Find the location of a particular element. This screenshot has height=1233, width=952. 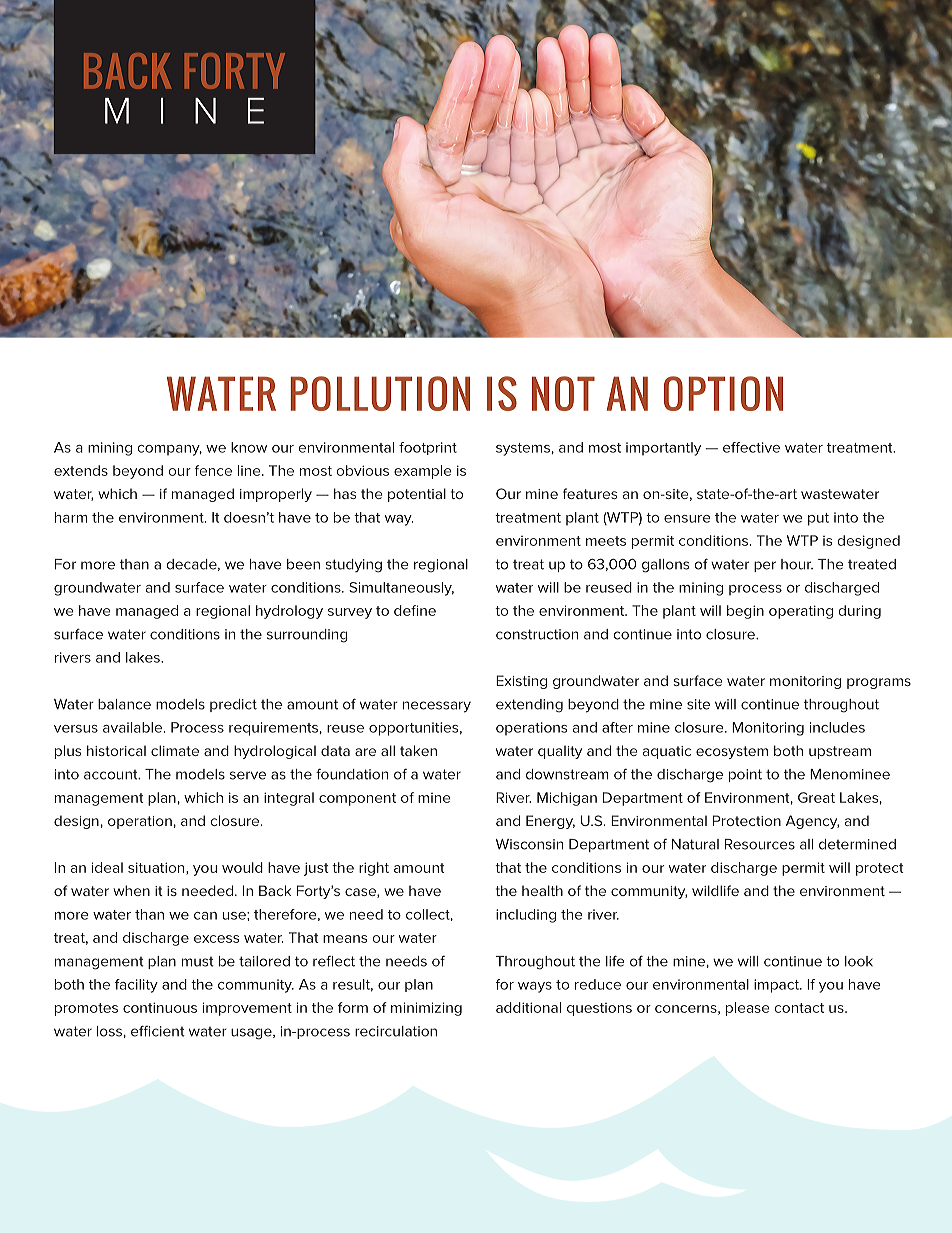

company is located at coordinates (170, 450).
